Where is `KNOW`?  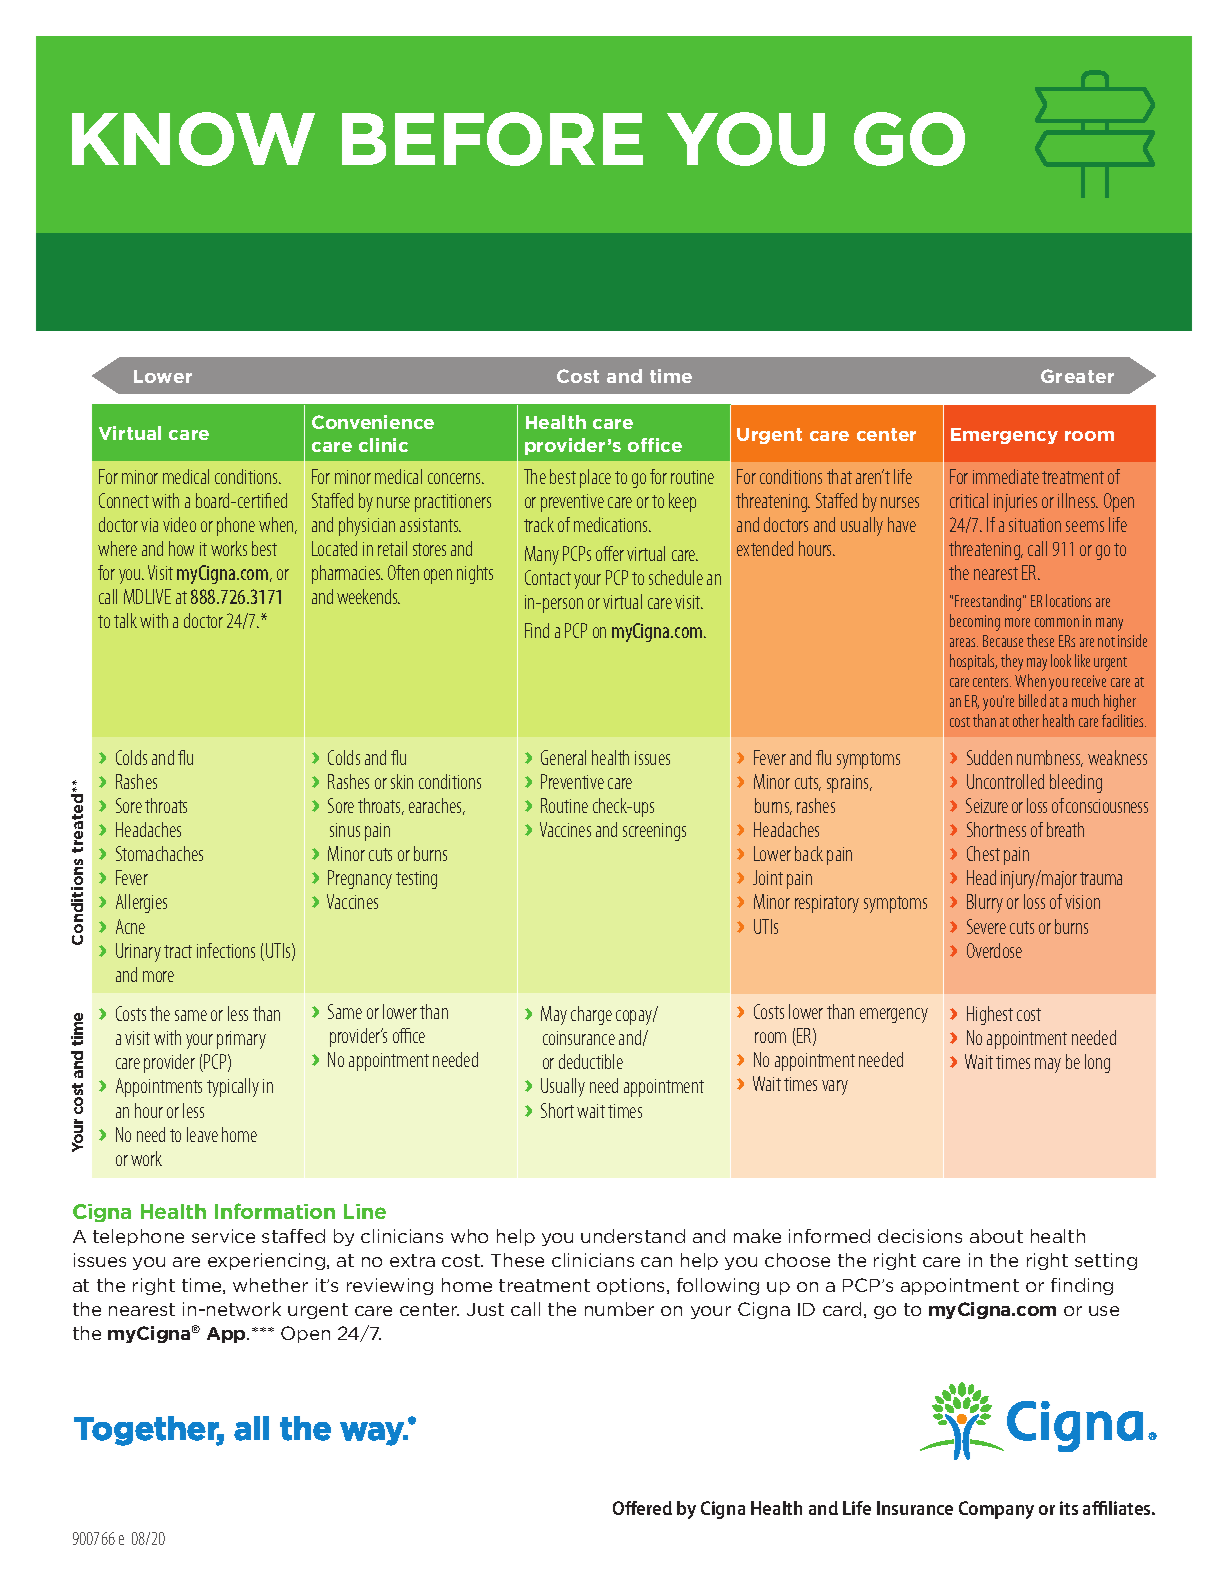 KNOW is located at coordinates (193, 139).
